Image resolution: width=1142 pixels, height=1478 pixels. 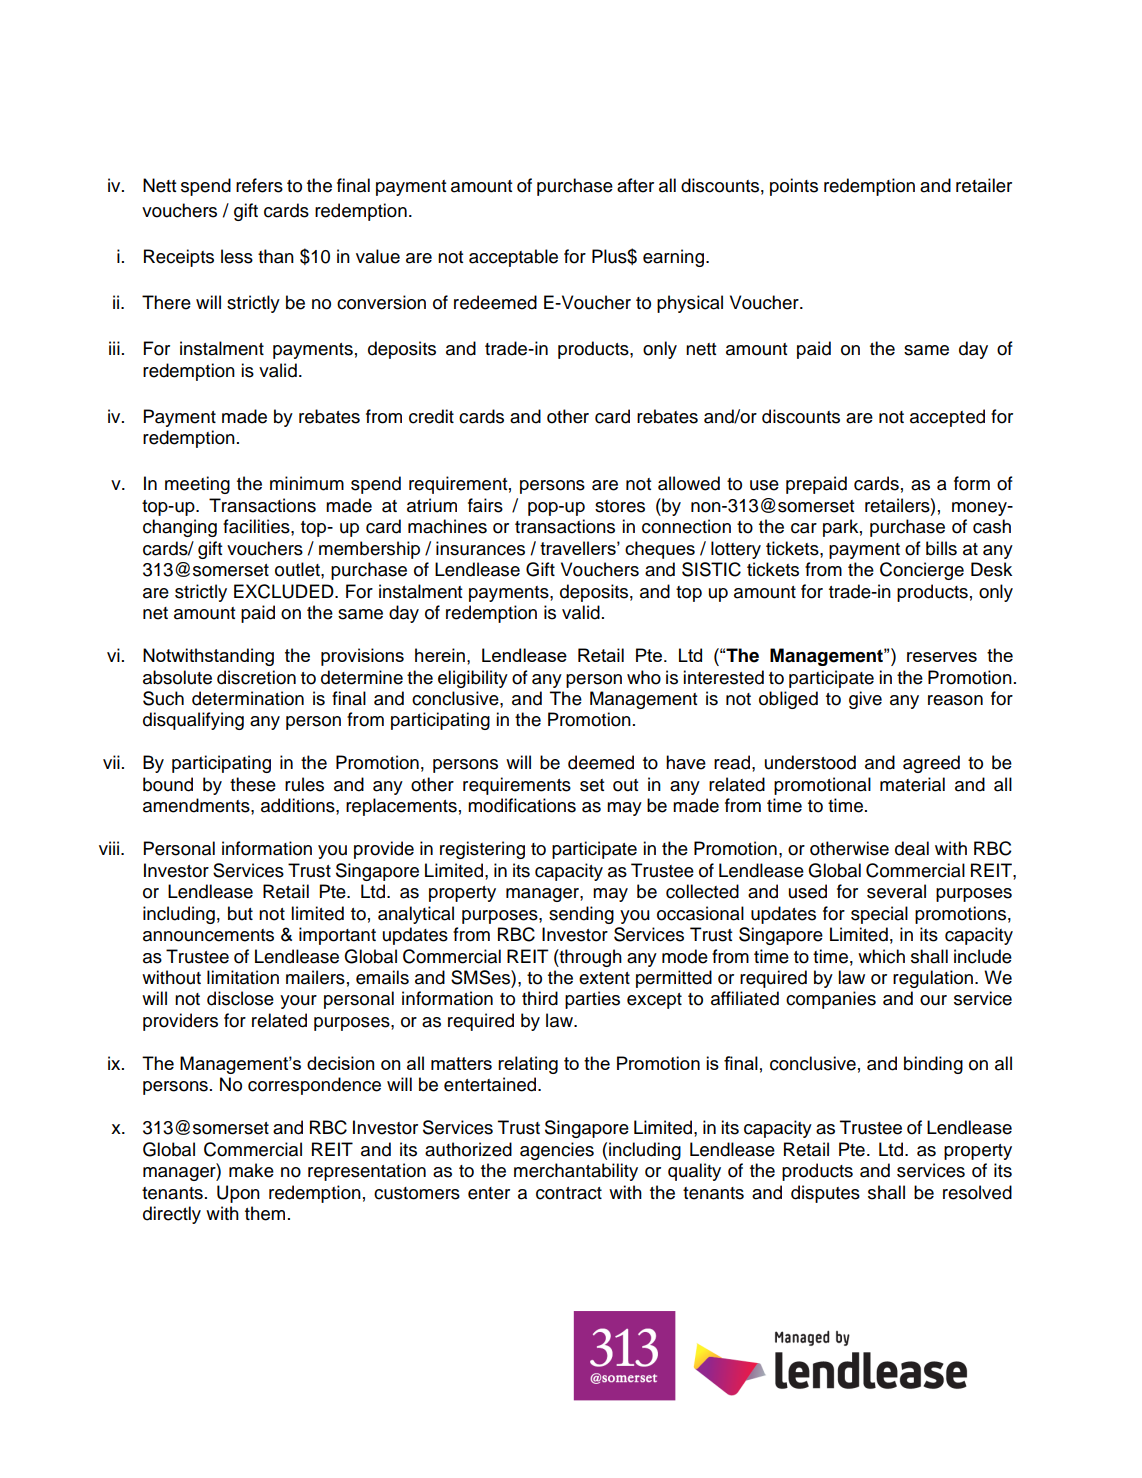 What do you see at coordinates (912, 848) in the screenshot?
I see `deal` at bounding box center [912, 848].
